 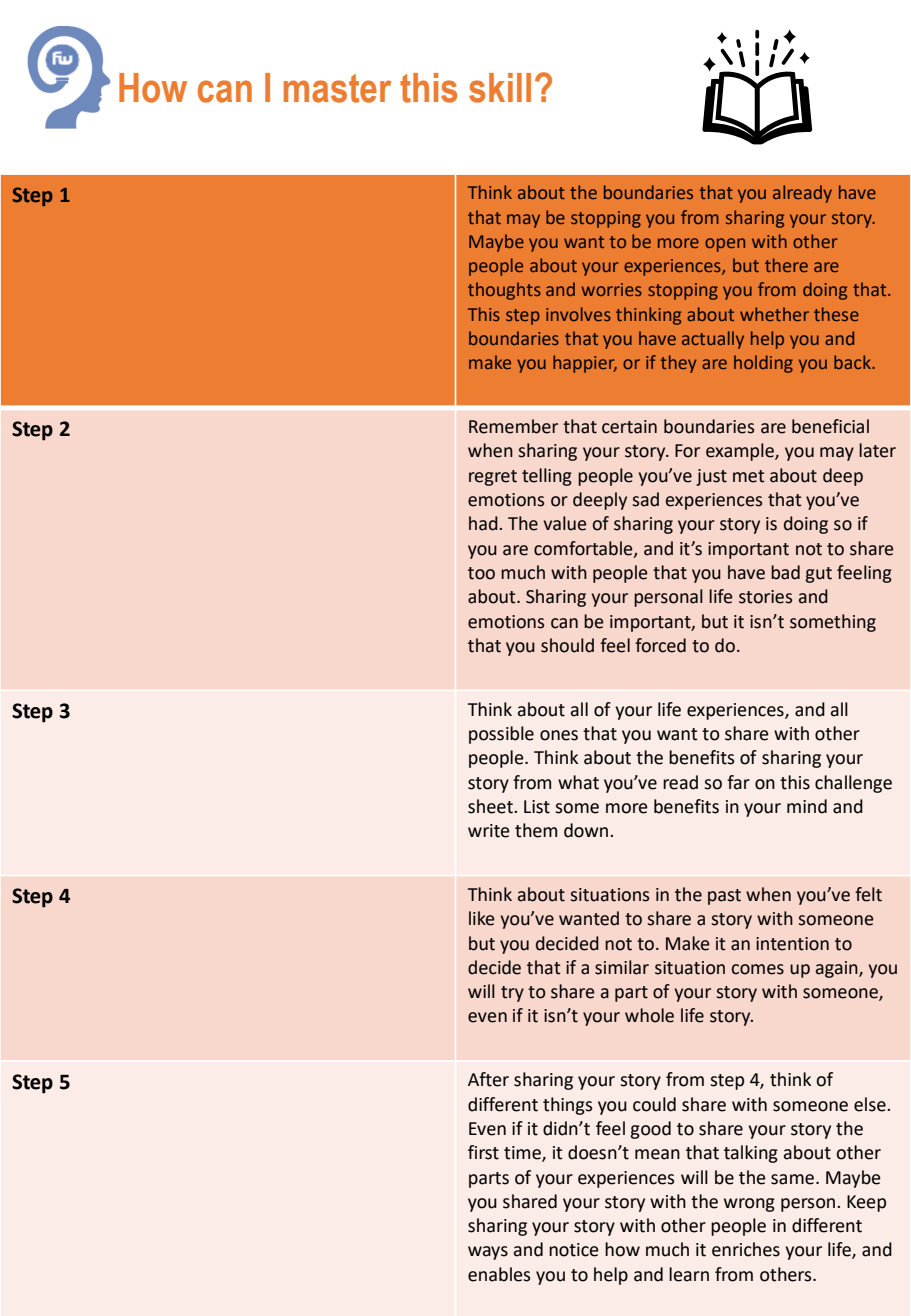 I want to click on sad, so click(x=645, y=499).
